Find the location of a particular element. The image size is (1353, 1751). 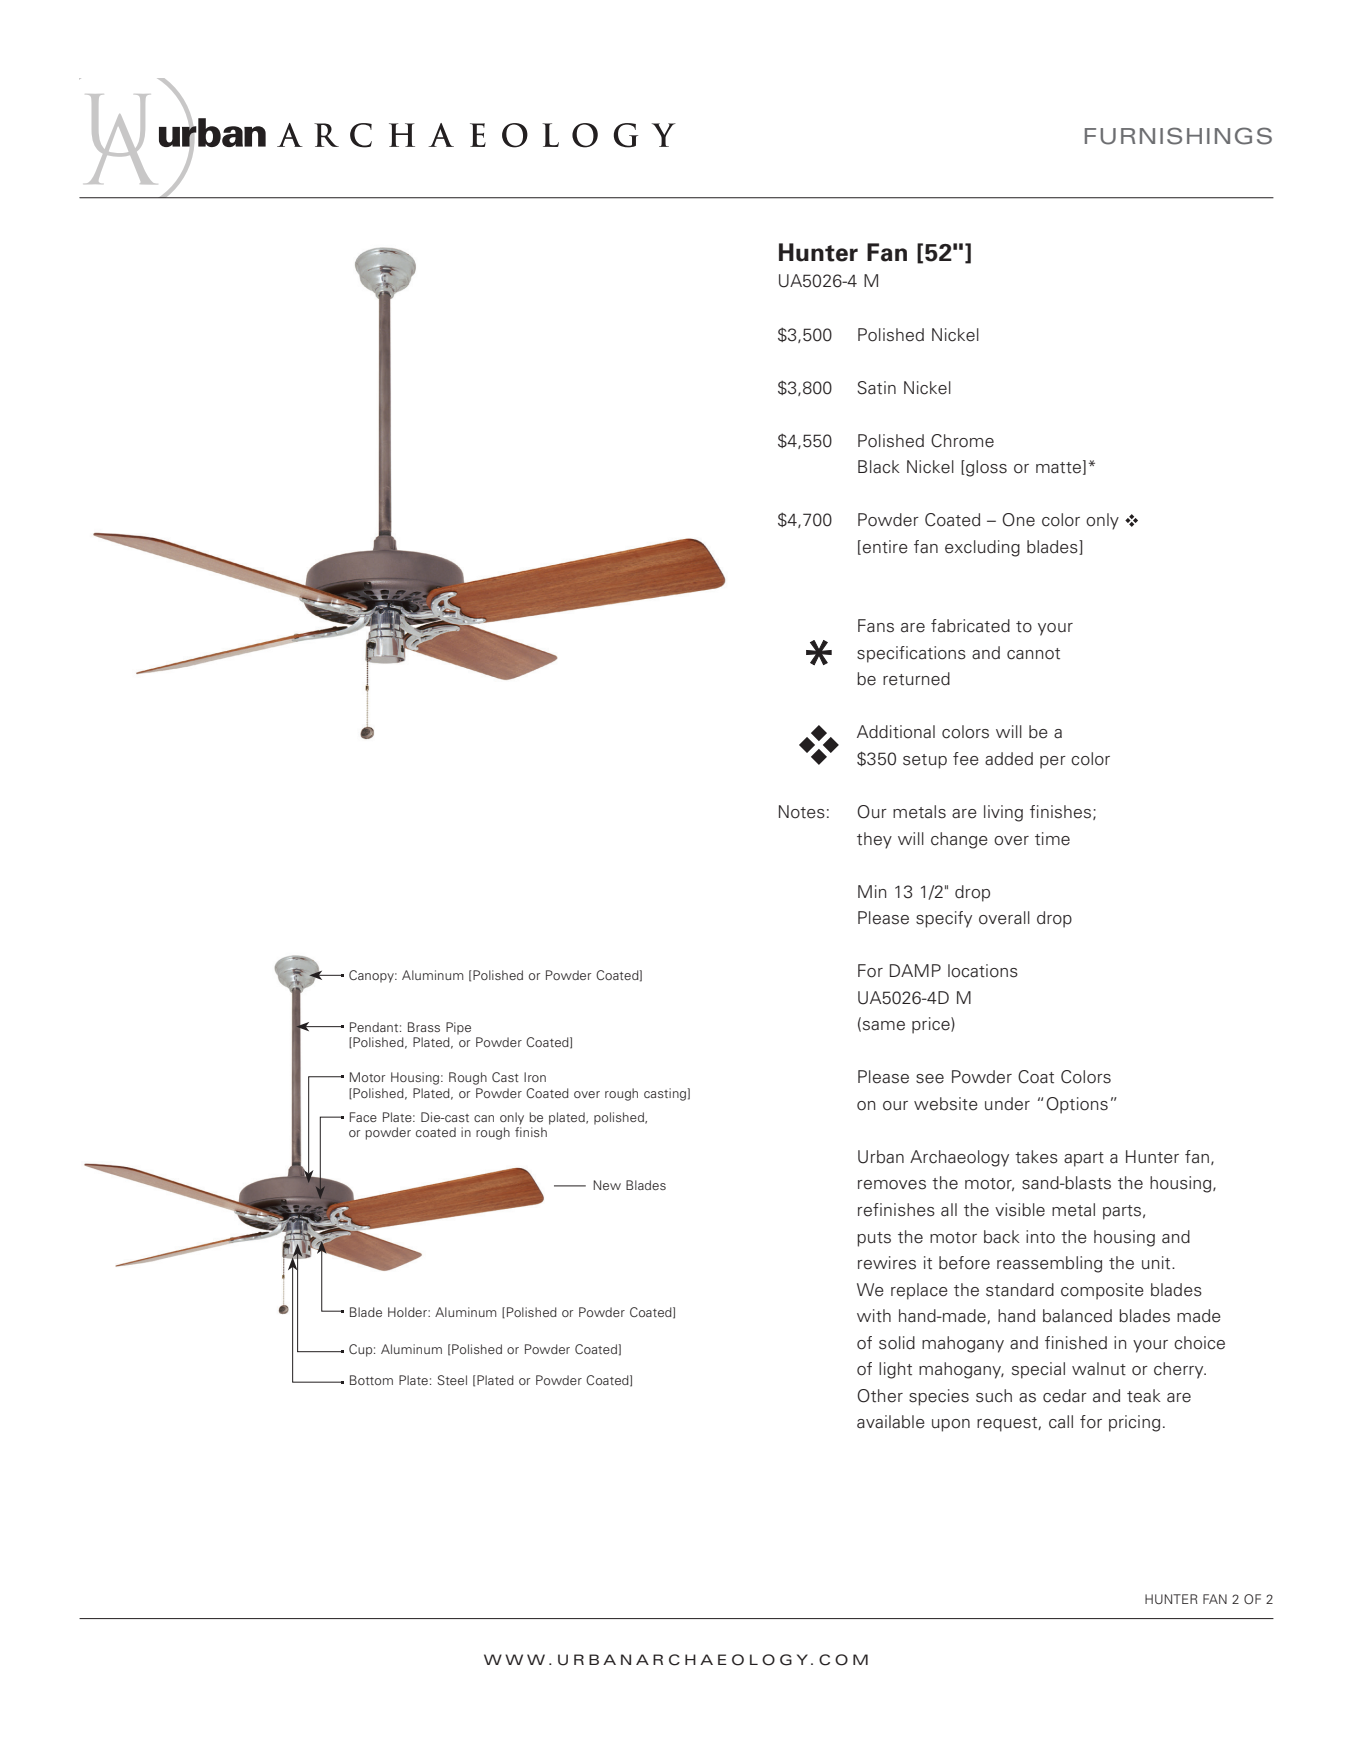

Satin is located at coordinates (876, 388).
